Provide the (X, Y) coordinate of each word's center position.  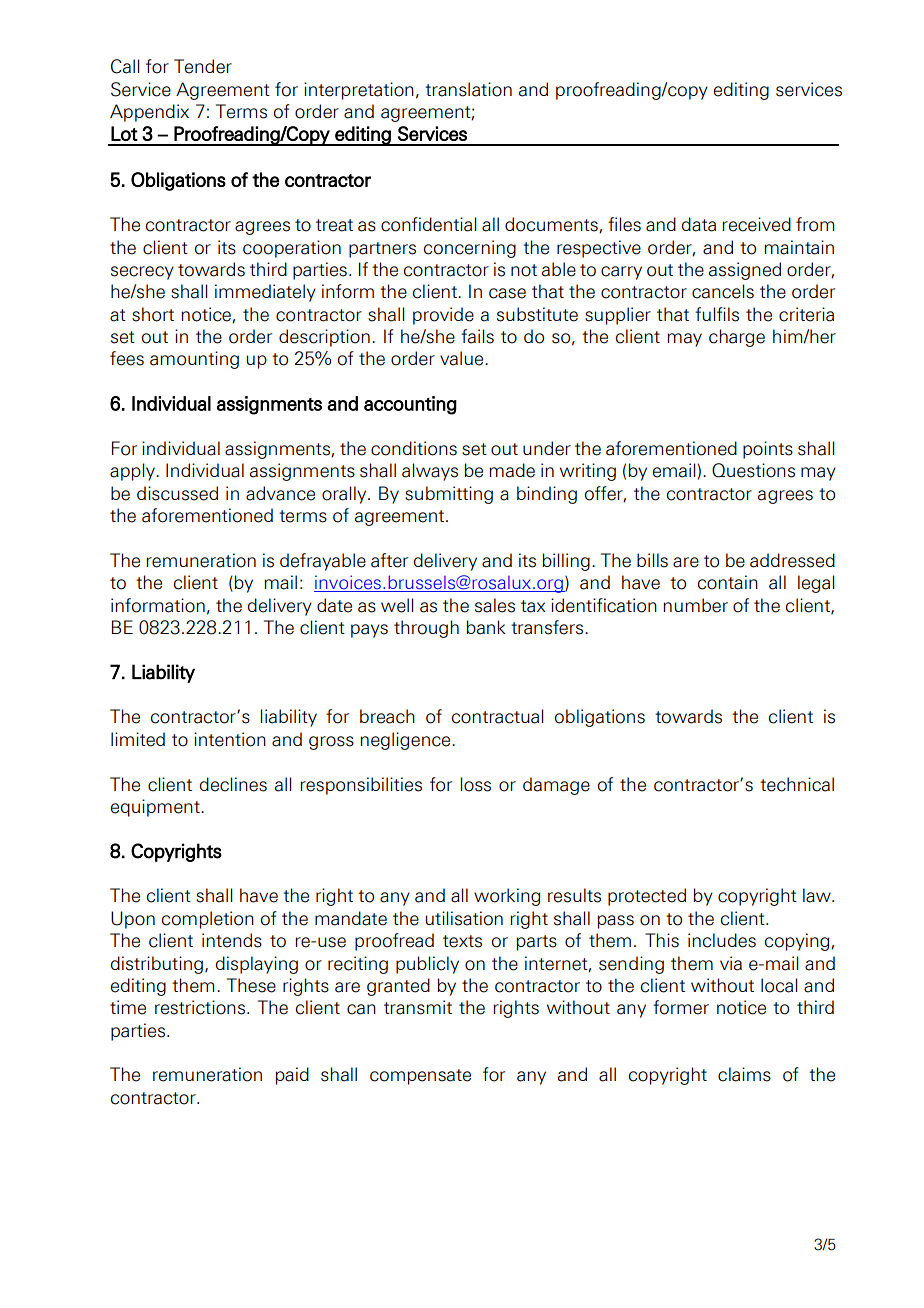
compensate (420, 1077)
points (768, 450)
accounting (410, 405)
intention (230, 739)
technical (797, 784)
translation (468, 89)
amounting (194, 360)
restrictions (200, 1007)
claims (744, 1074)
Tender (203, 66)
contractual (497, 716)
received (756, 224)
